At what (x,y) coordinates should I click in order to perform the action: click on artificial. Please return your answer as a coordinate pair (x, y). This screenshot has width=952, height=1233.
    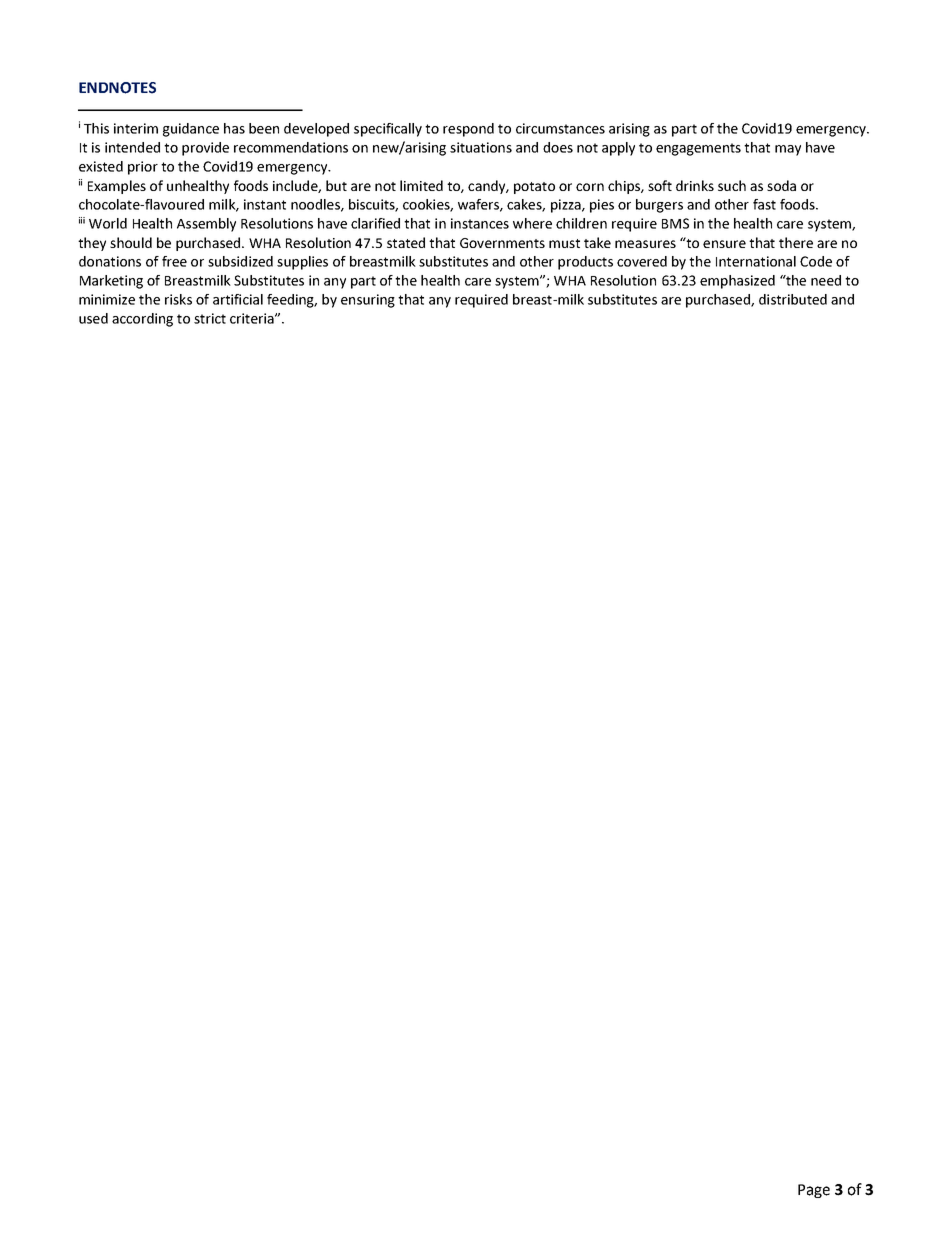
    Looking at the image, I should click on (238, 299).
